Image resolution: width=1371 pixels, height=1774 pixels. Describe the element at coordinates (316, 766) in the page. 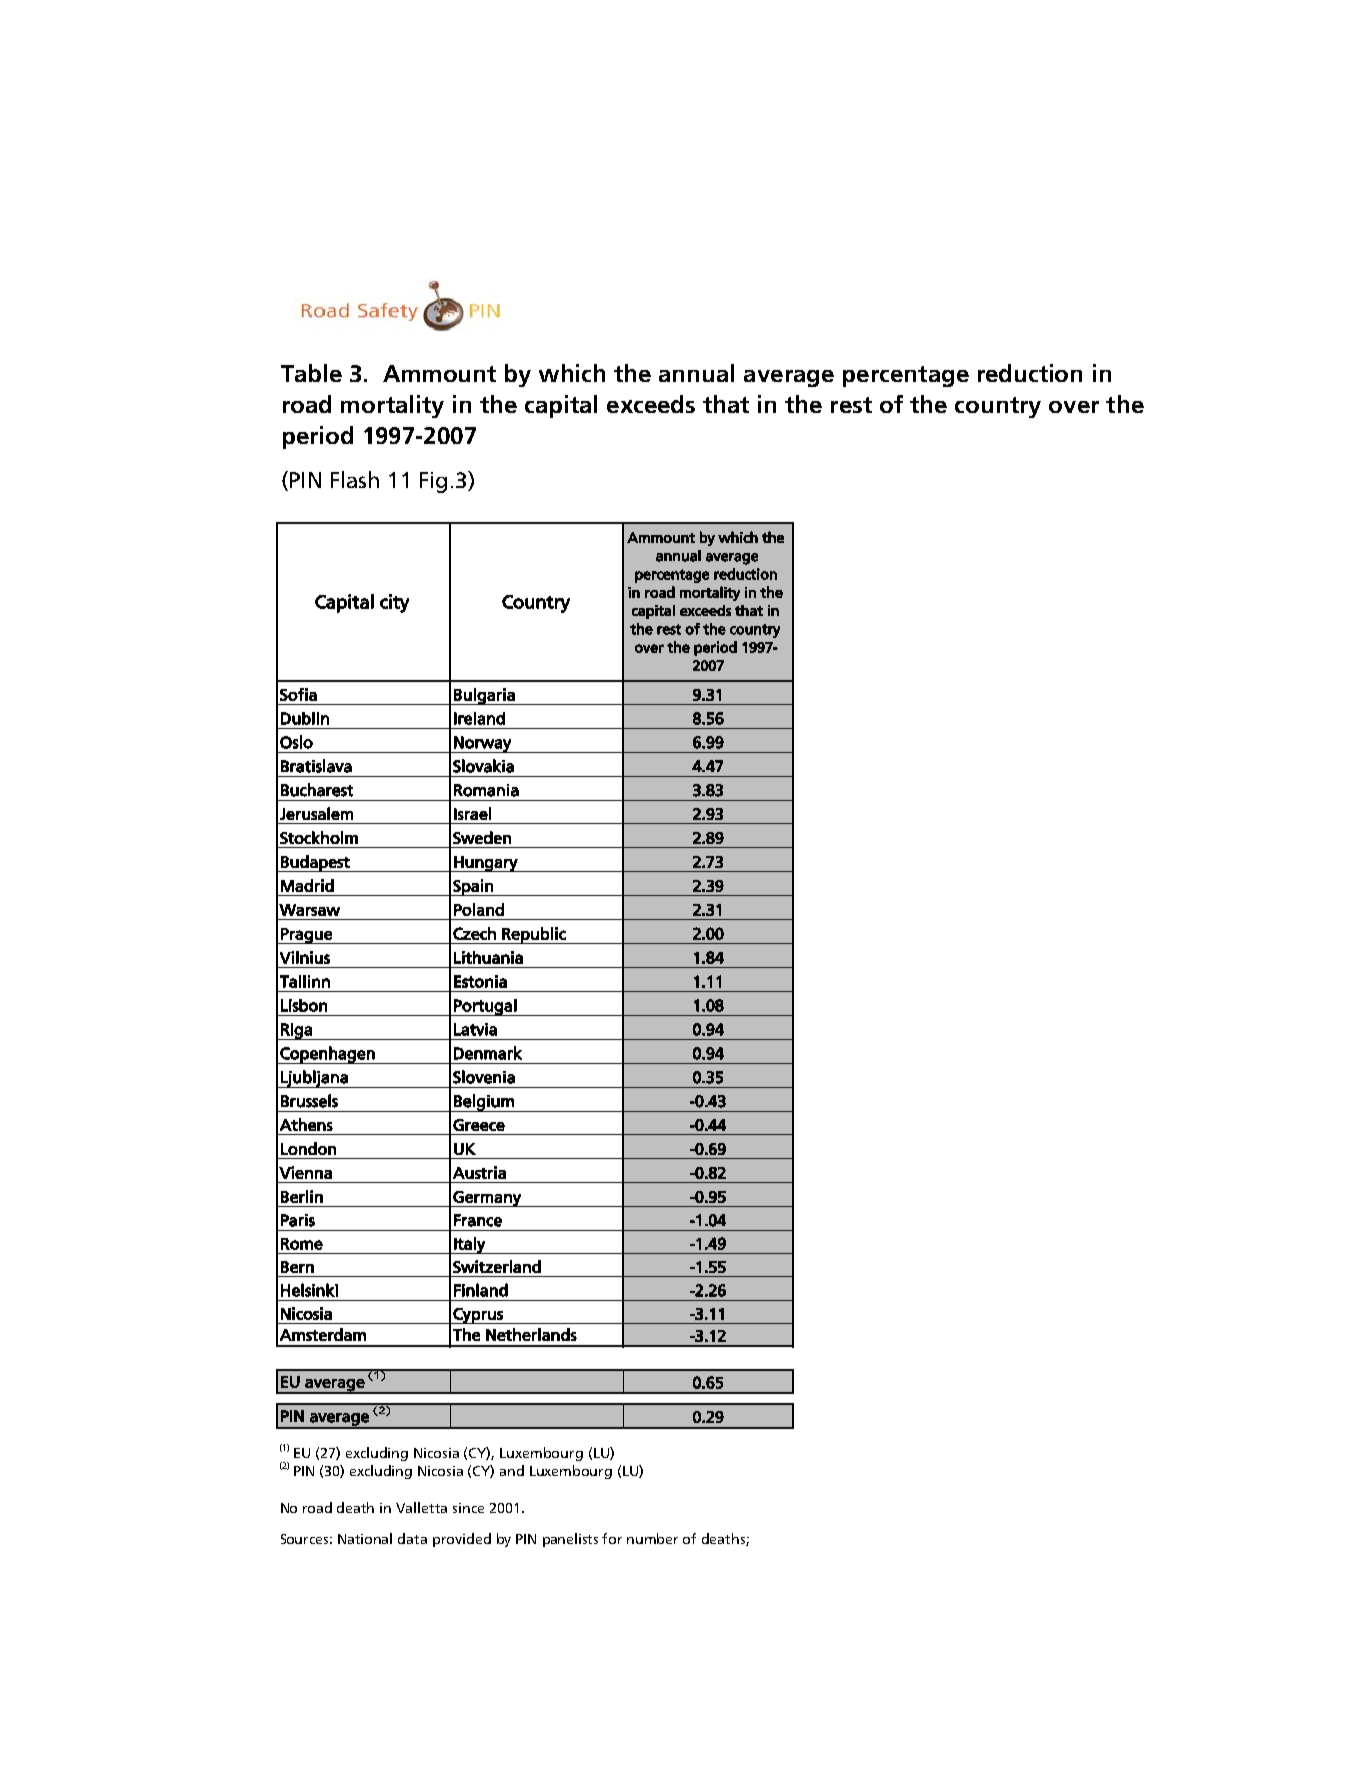

I see `Bratislava` at that location.
